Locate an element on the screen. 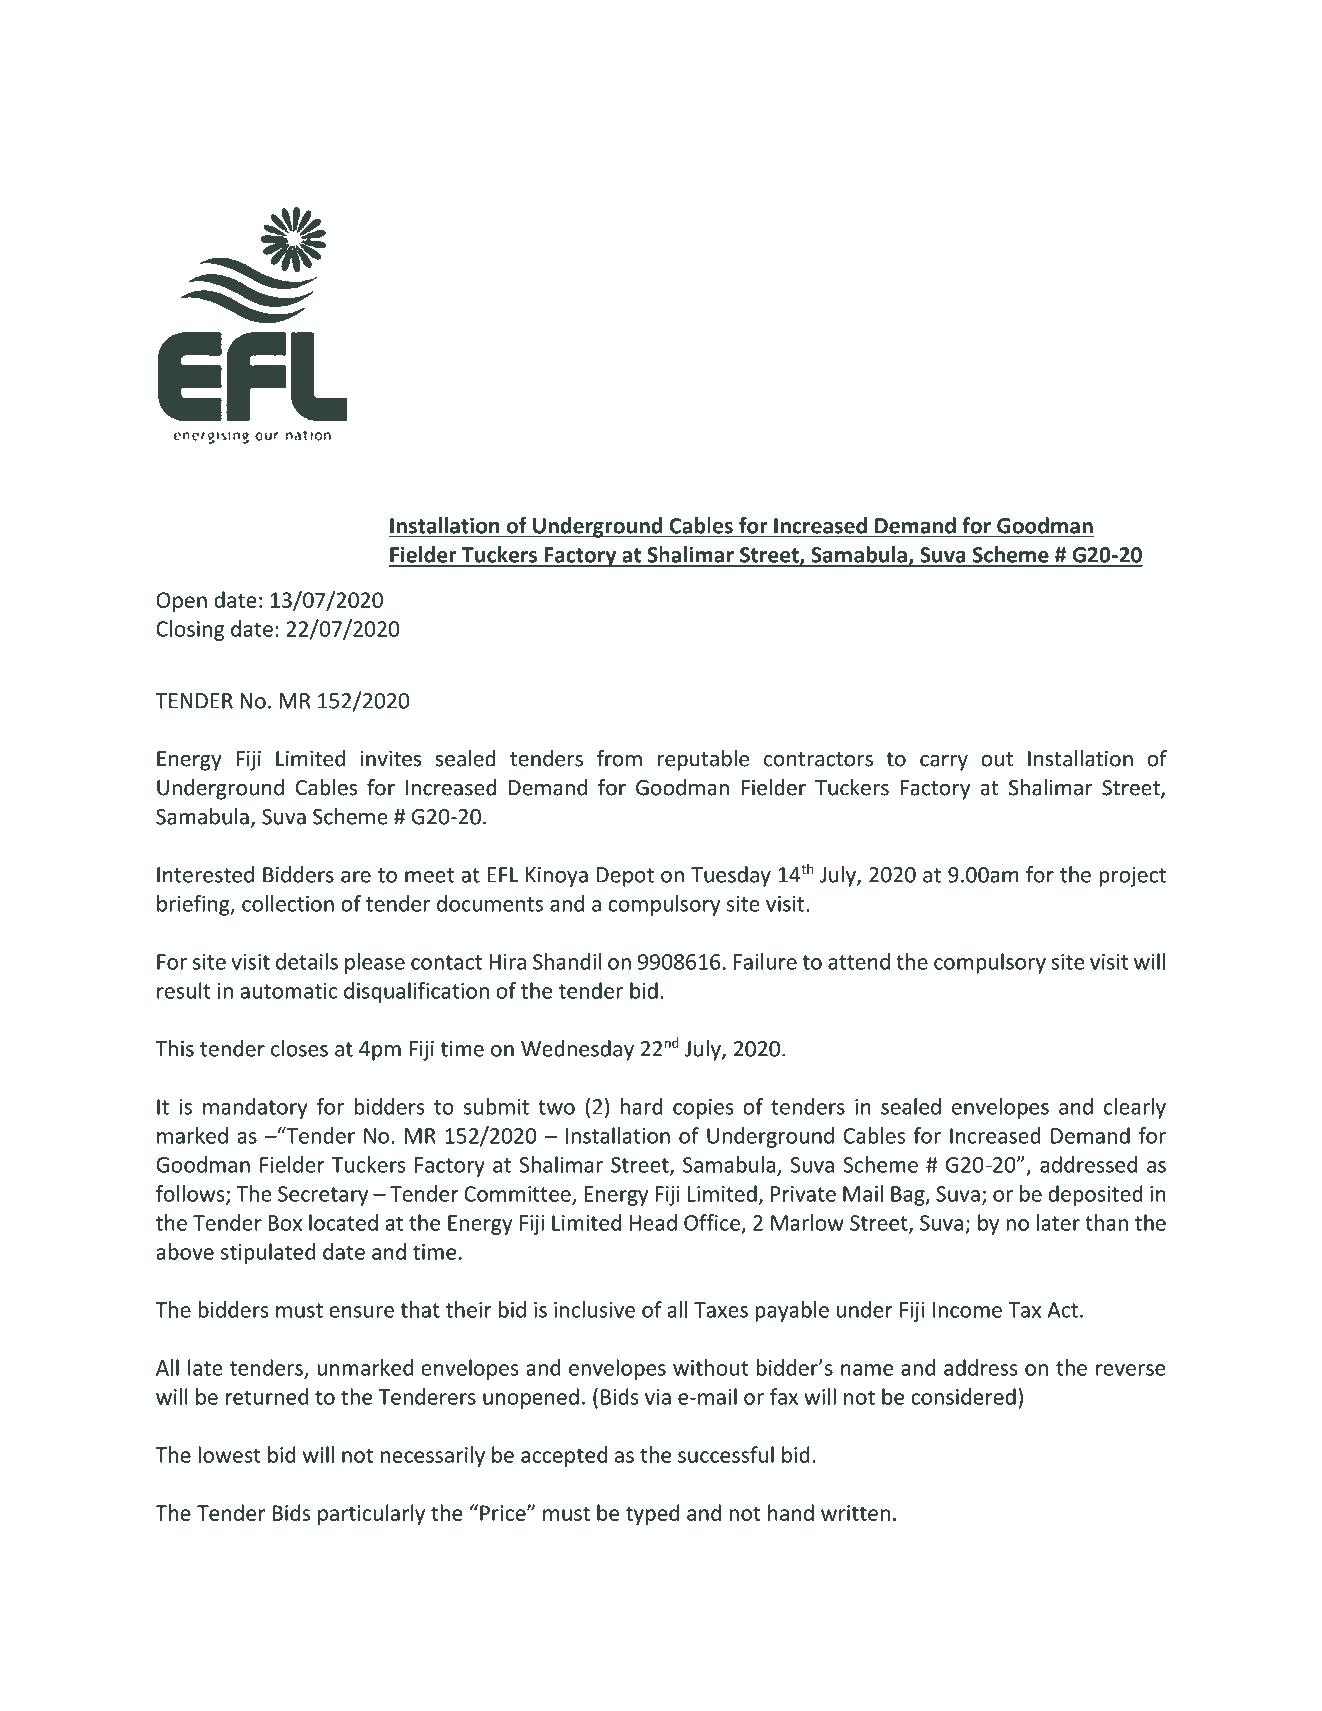  Head is located at coordinates (653, 1222).
